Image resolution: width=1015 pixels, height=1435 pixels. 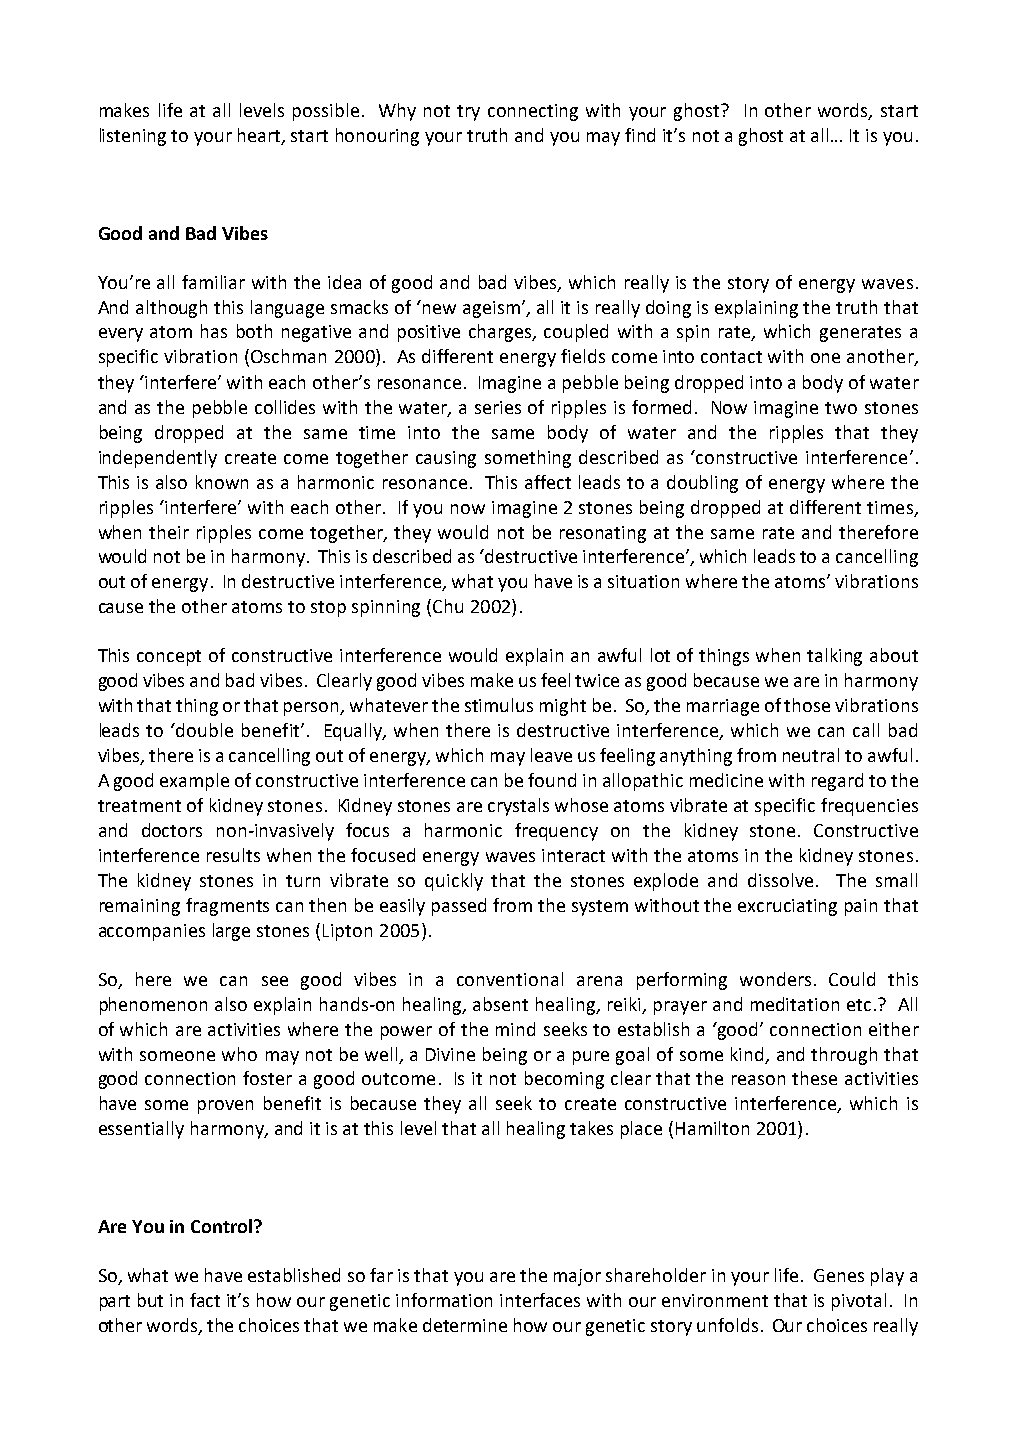 What do you see at coordinates (533, 112) in the screenshot?
I see `connecting` at bounding box center [533, 112].
